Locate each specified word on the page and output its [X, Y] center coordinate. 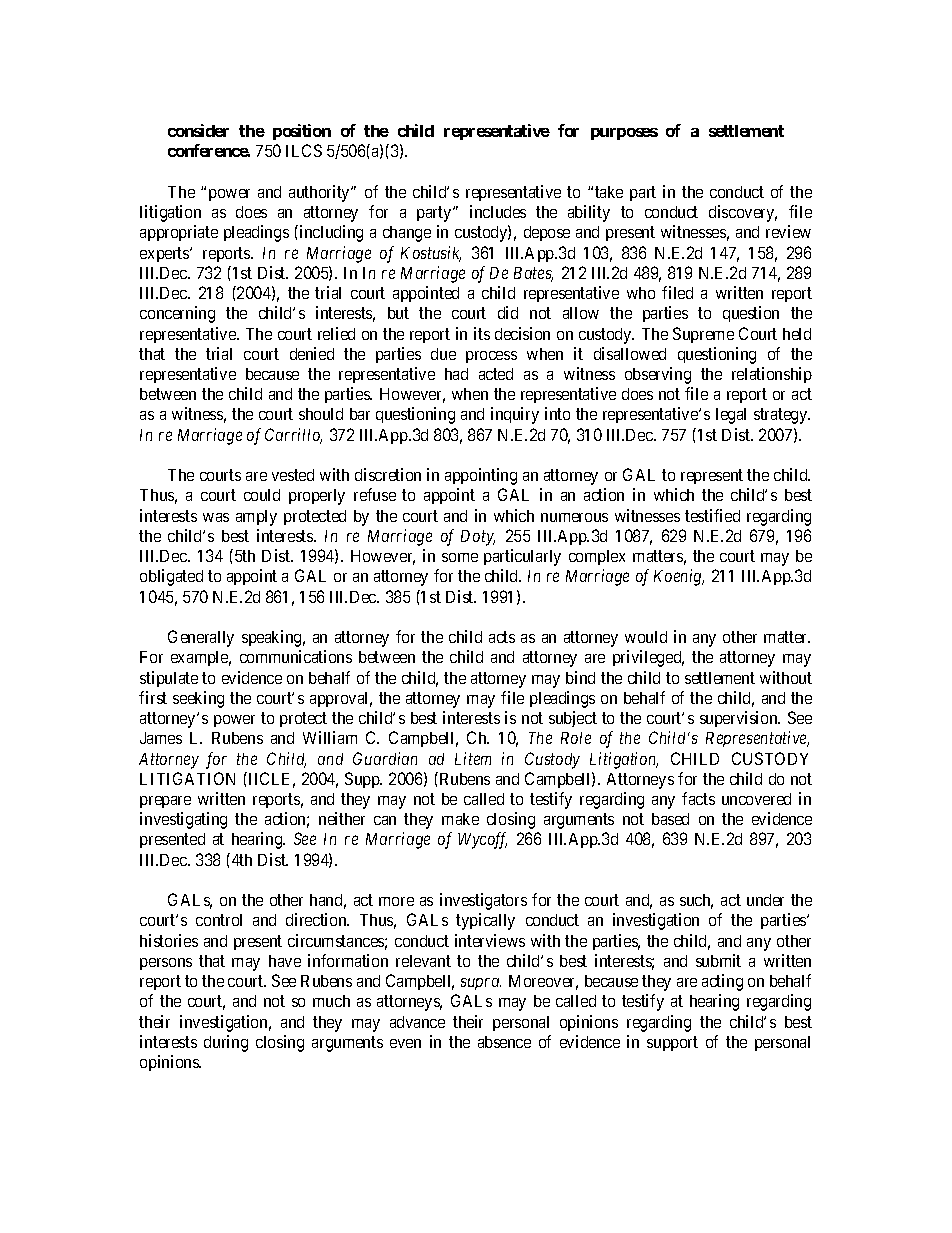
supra [481, 984]
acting [722, 982]
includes [498, 211]
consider [198, 130]
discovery [743, 213]
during [226, 1043]
